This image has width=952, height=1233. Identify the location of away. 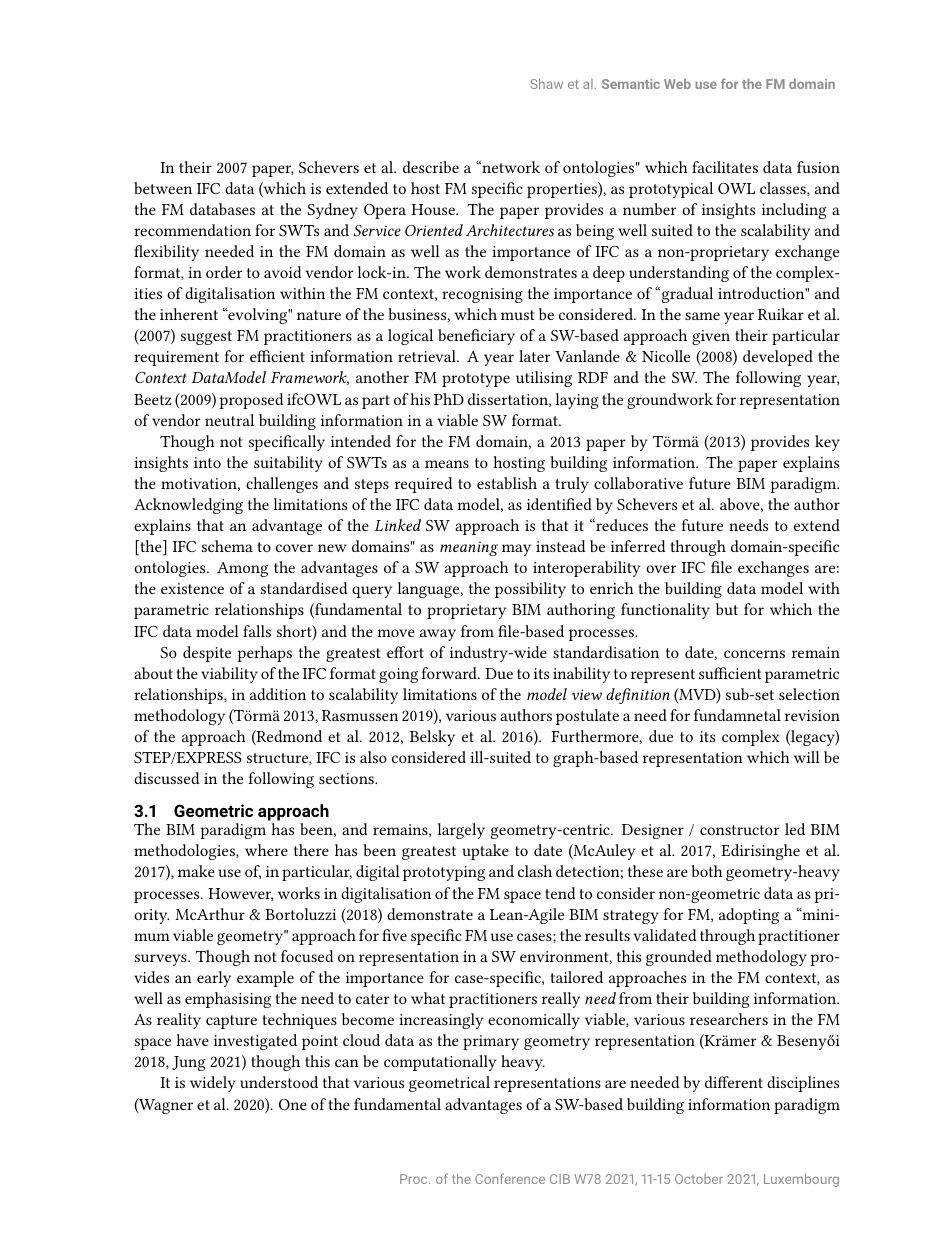
(438, 635).
